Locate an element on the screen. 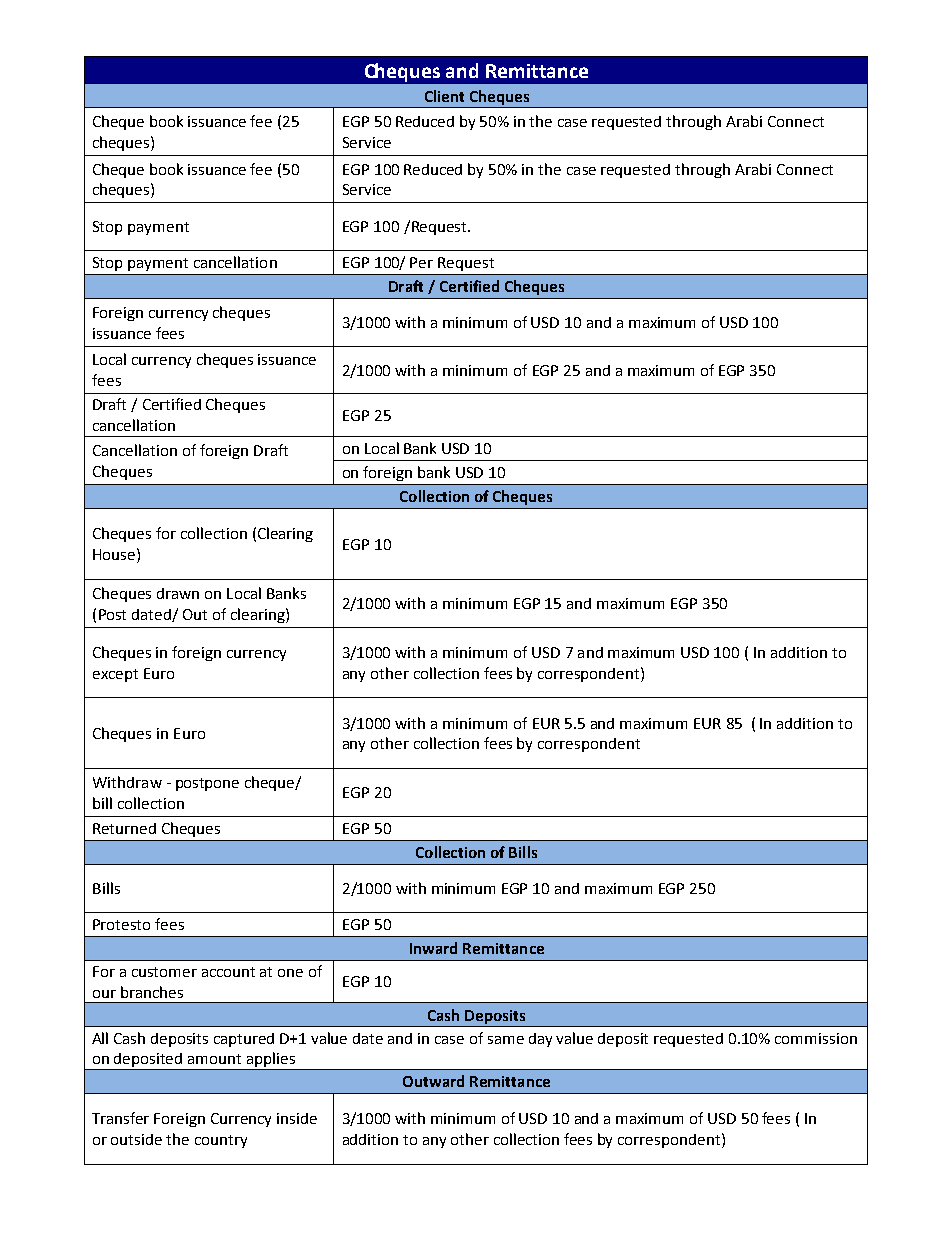 The image size is (952, 1233). account is located at coordinates (228, 972).
